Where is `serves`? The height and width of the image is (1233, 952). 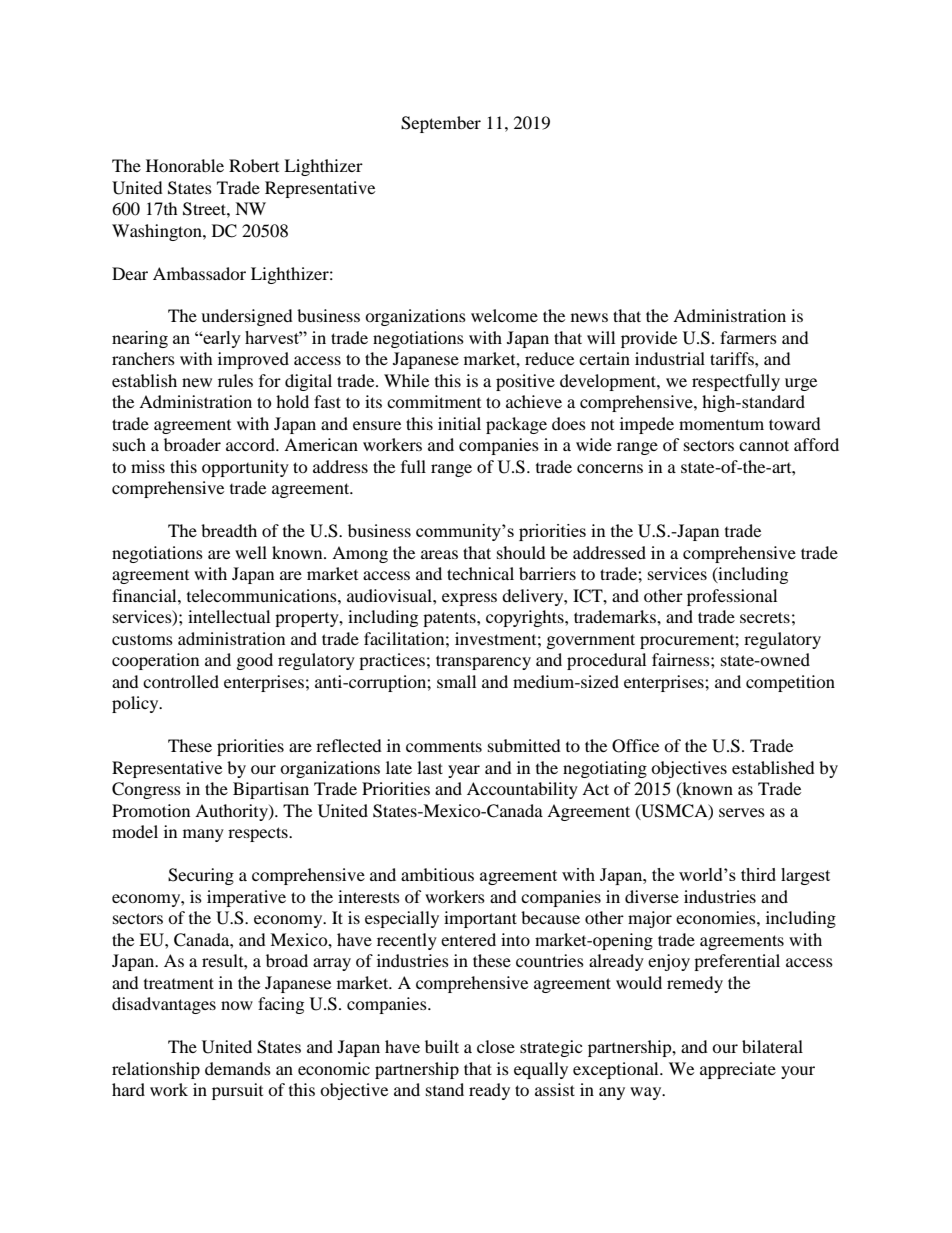 serves is located at coordinates (742, 812).
